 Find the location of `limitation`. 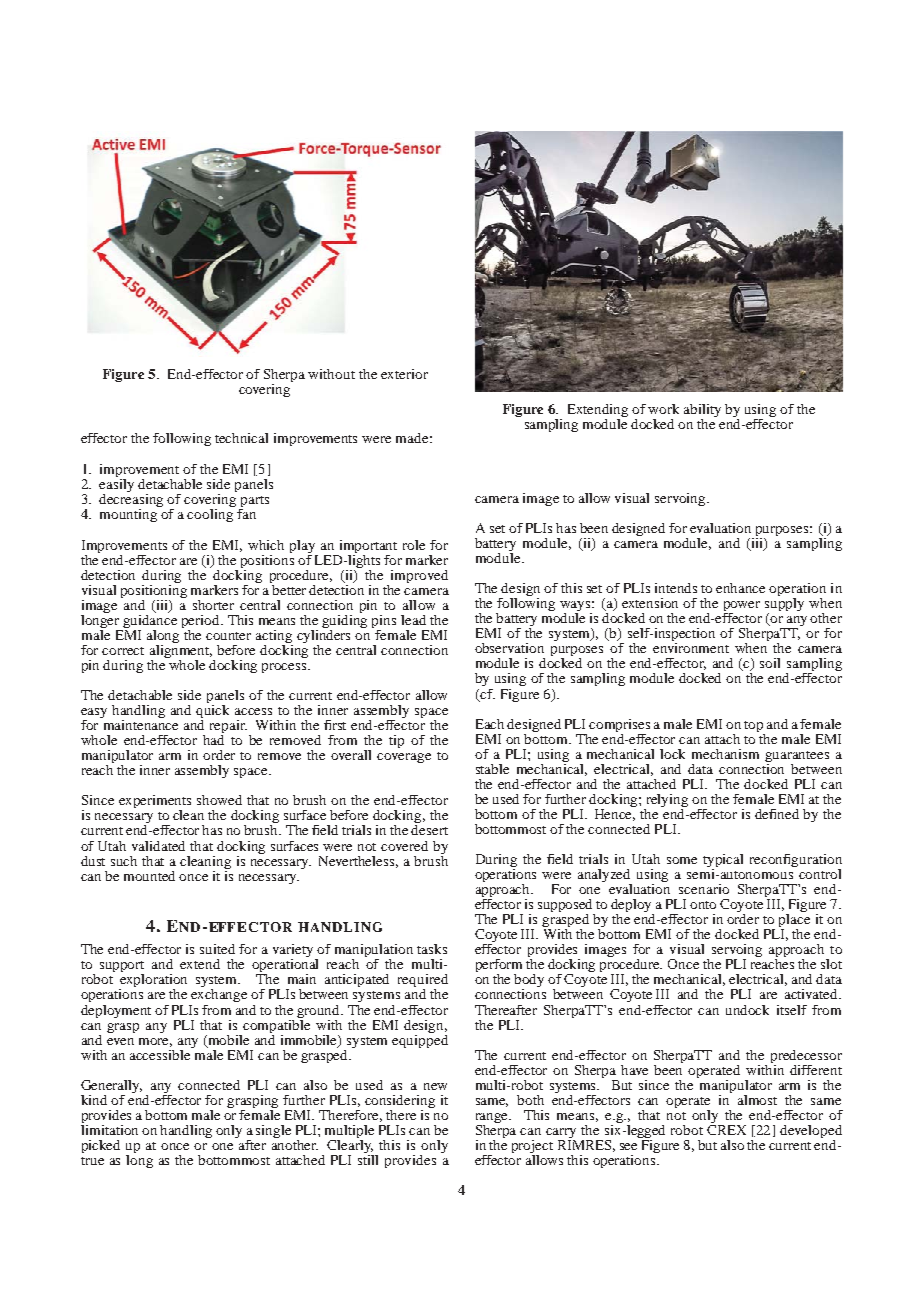

limitation is located at coordinates (109, 1128).
